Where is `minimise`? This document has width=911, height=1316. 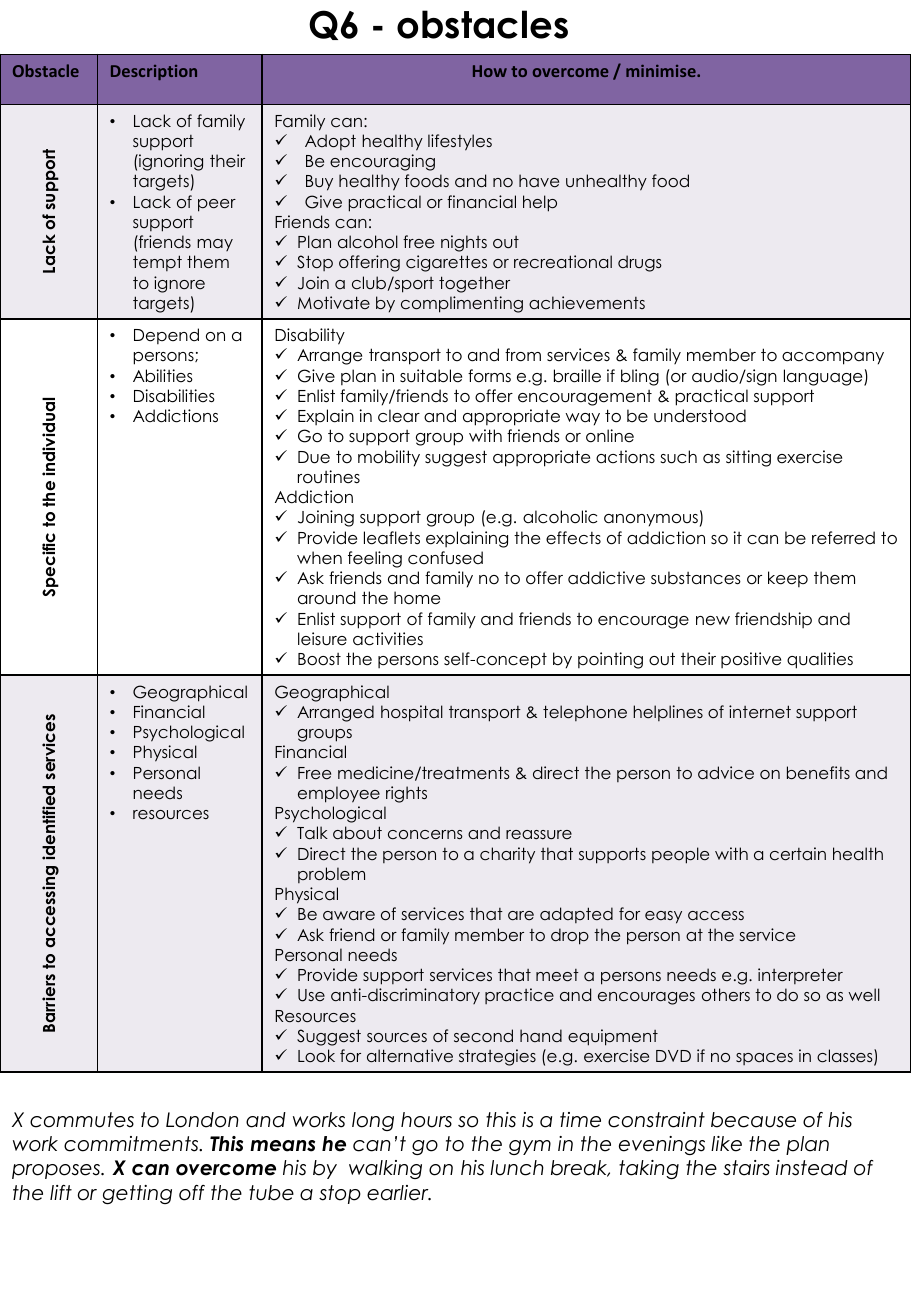
minimise is located at coordinates (662, 71).
